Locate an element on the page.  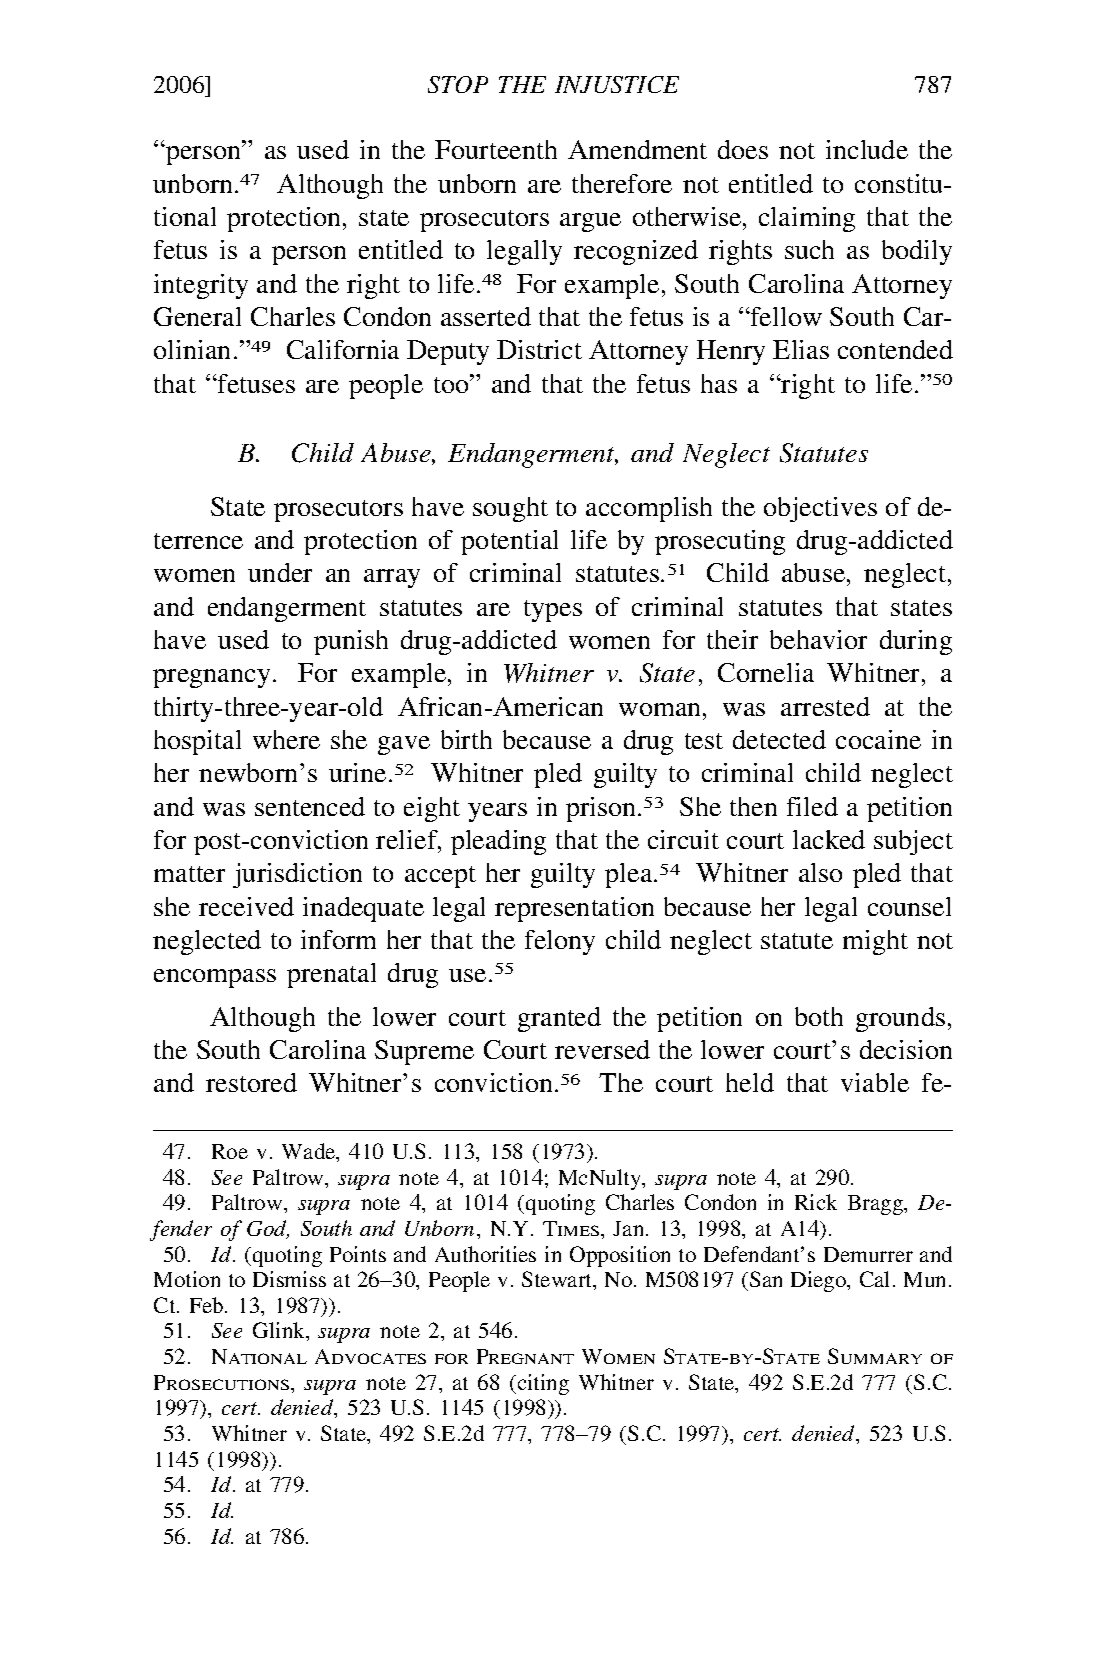
arrested is located at coordinates (825, 706).
